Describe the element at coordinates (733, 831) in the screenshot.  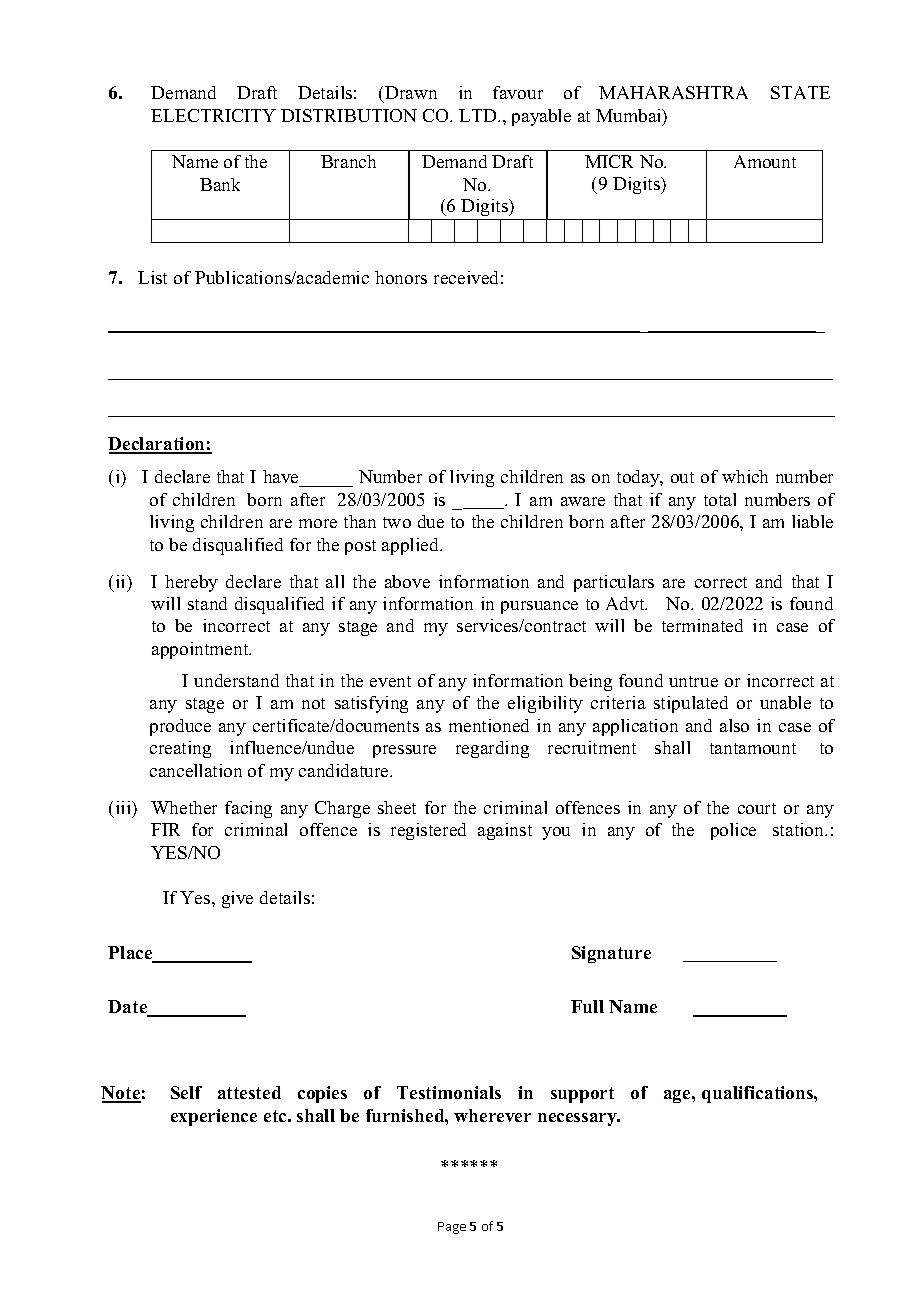
I see `police` at that location.
